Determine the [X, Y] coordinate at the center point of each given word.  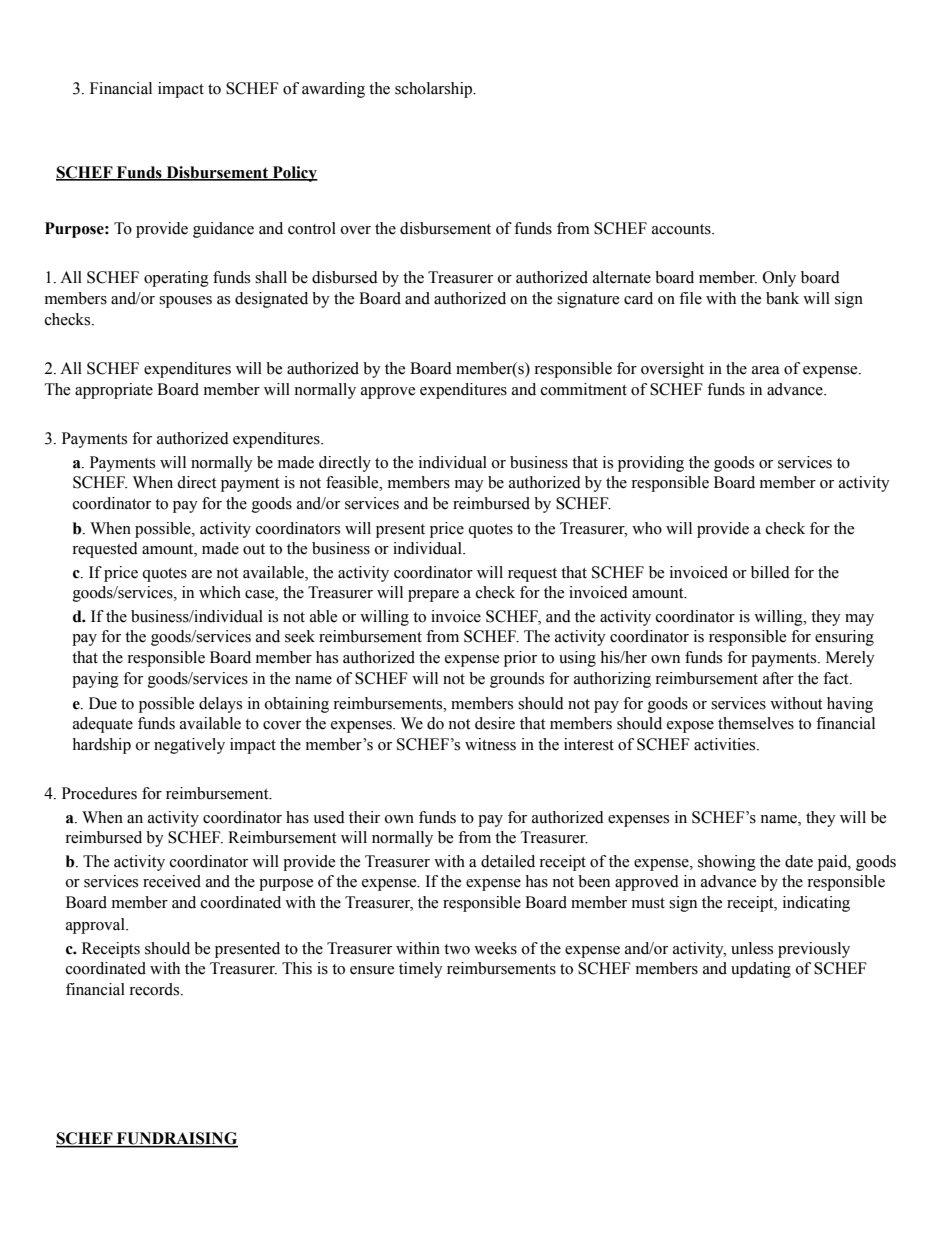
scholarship [435, 90]
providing [651, 464]
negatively [189, 746]
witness [490, 744]
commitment [584, 389]
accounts [682, 229]
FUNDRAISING [176, 1139]
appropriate [114, 391]
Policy [294, 174]
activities [726, 744]
